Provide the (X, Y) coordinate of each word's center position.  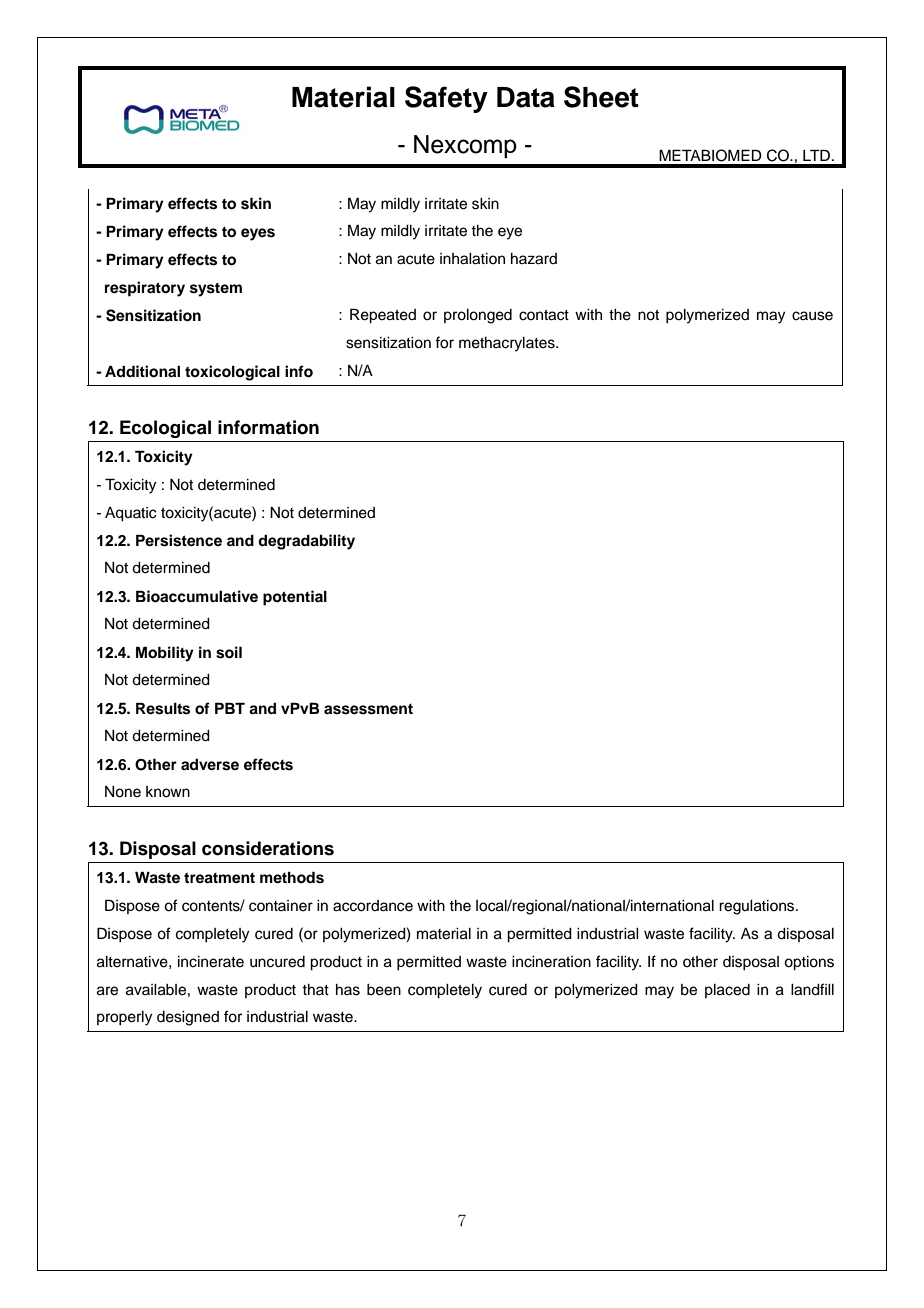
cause (812, 316)
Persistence (179, 540)
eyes (258, 234)
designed (188, 1018)
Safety (446, 99)
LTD (816, 155)
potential (295, 598)
